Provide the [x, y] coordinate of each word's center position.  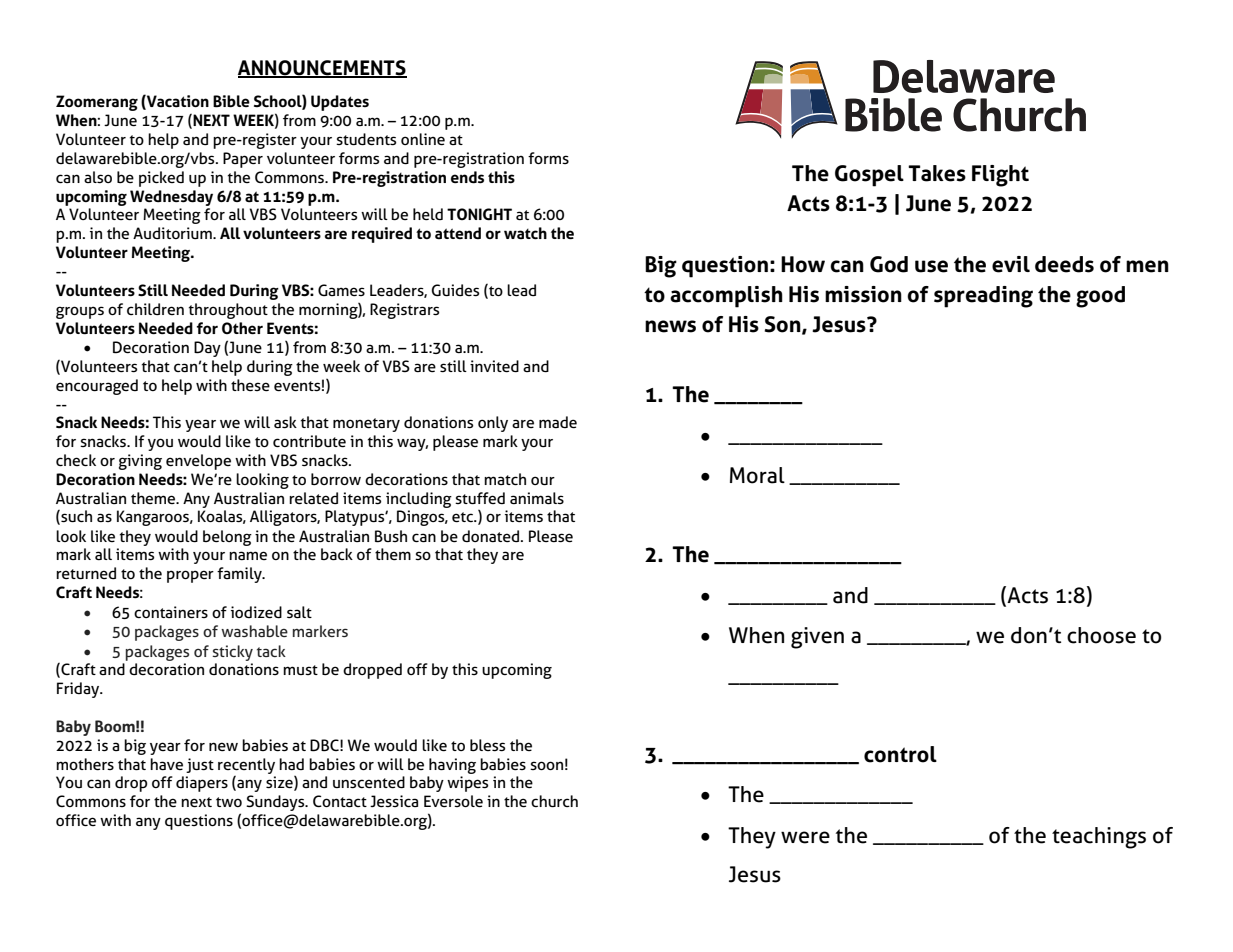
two [229, 802]
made [558, 422]
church [554, 801]
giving [140, 462]
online [423, 139]
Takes [937, 173]
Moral [757, 475]
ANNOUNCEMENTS [322, 69]
